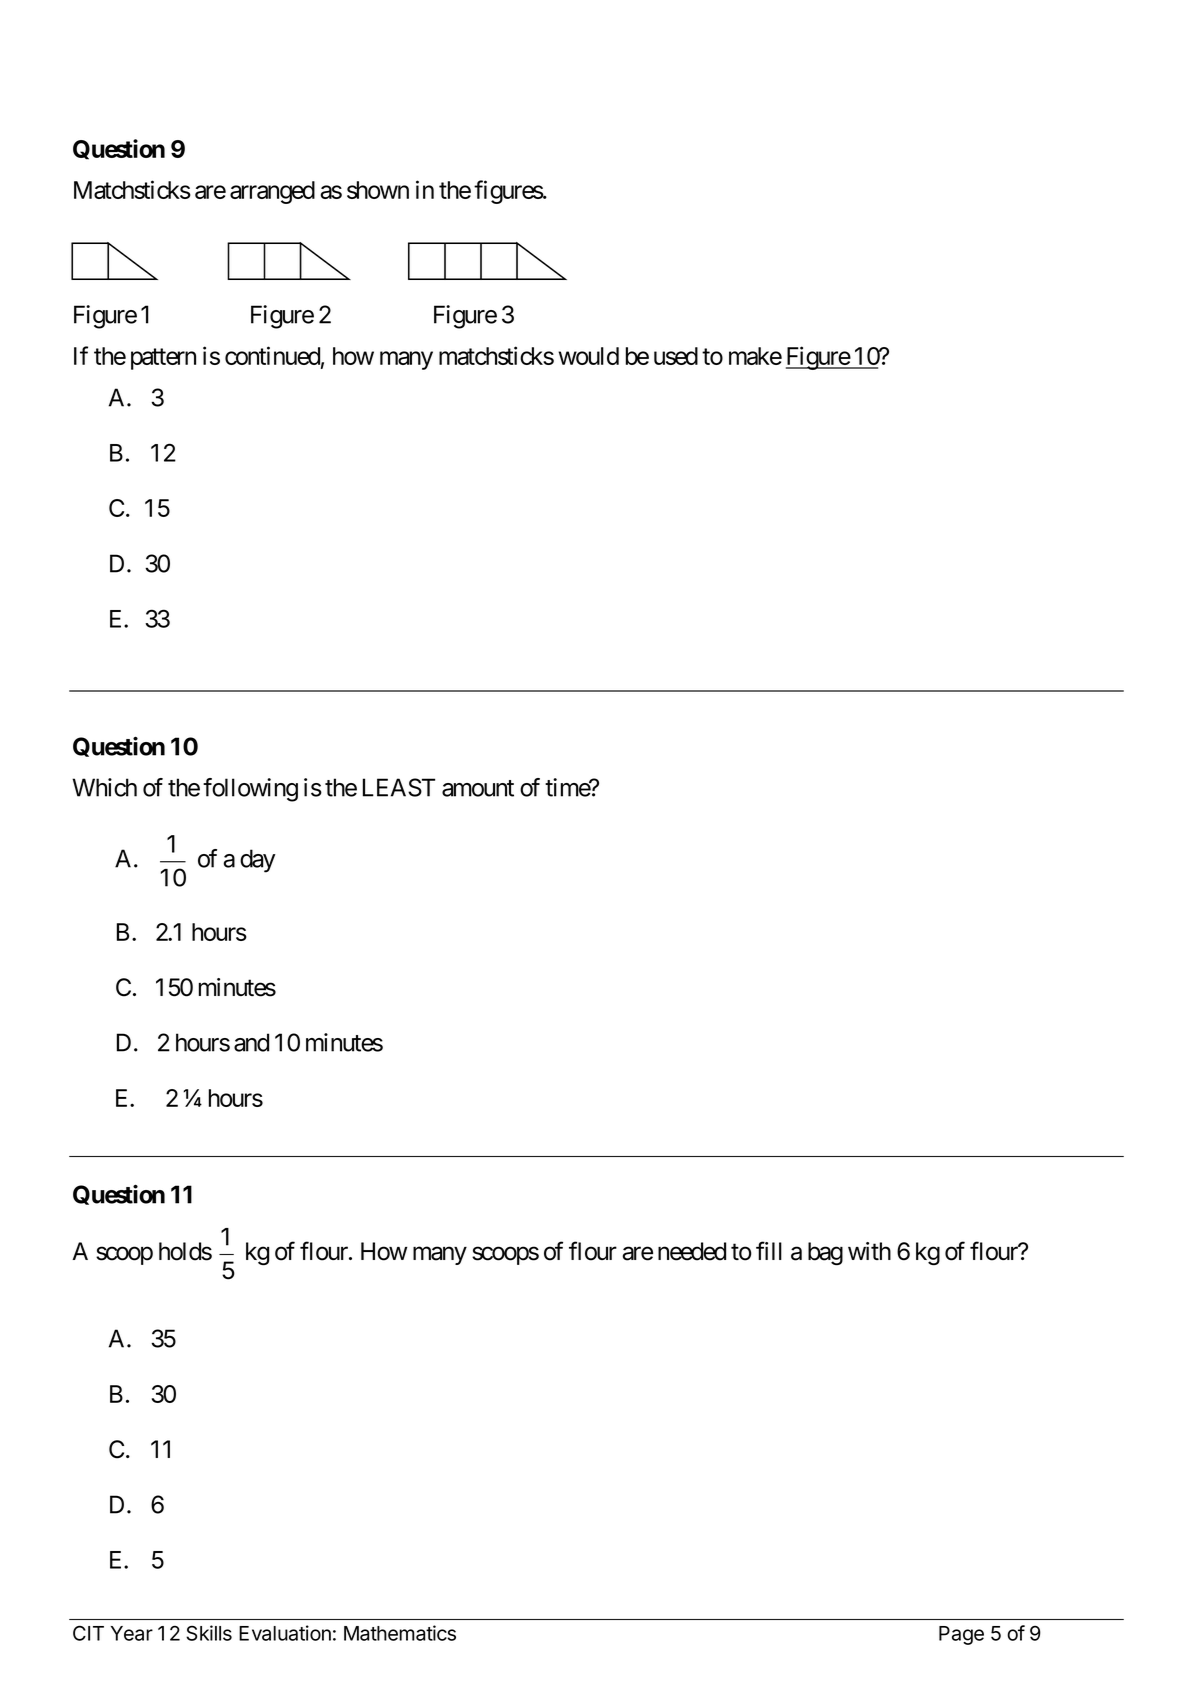  Describe the element at coordinates (209, 1633) in the screenshot. I see `Skills` at that location.
